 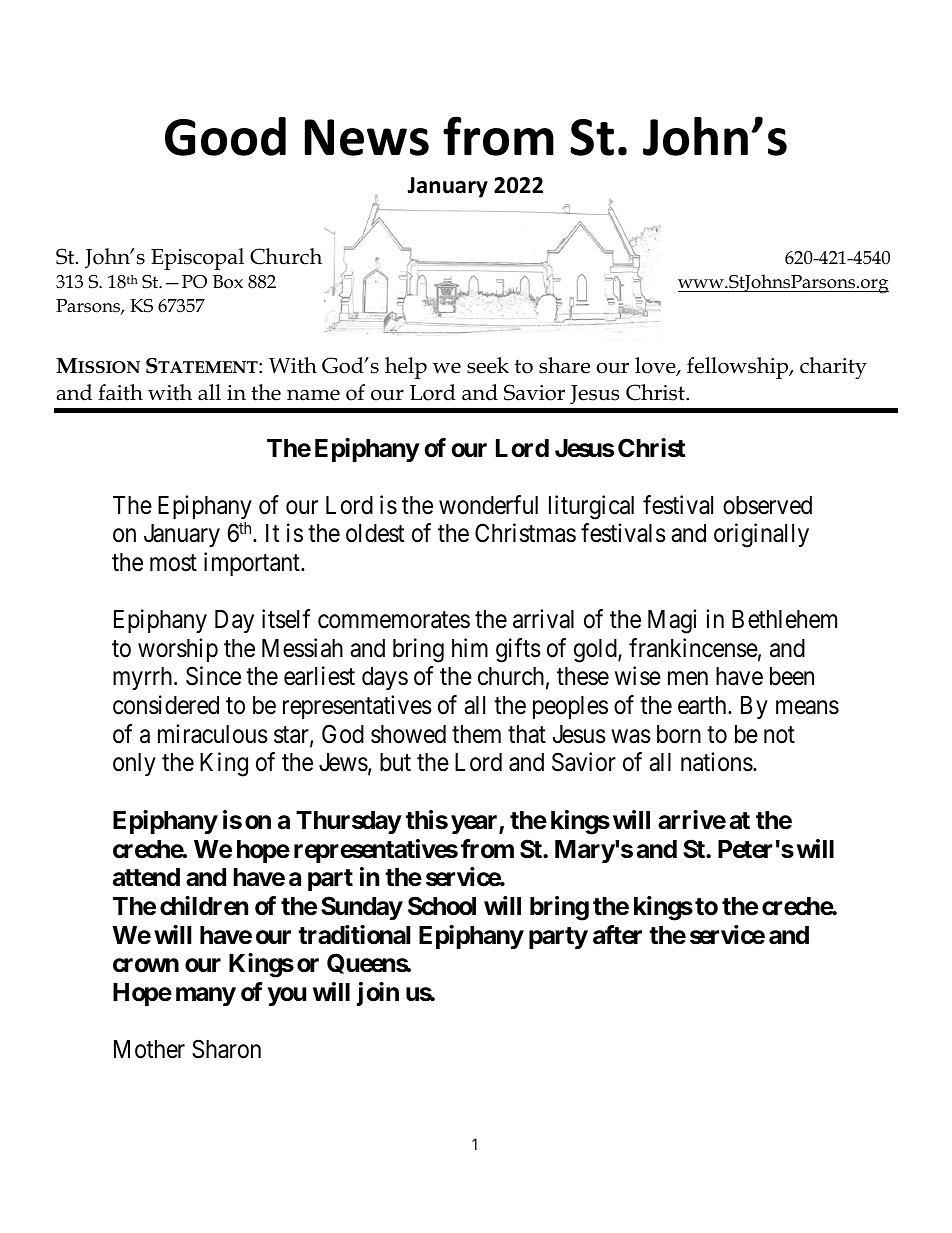 What do you see at coordinates (173, 563) in the image?
I see `most` at bounding box center [173, 563].
